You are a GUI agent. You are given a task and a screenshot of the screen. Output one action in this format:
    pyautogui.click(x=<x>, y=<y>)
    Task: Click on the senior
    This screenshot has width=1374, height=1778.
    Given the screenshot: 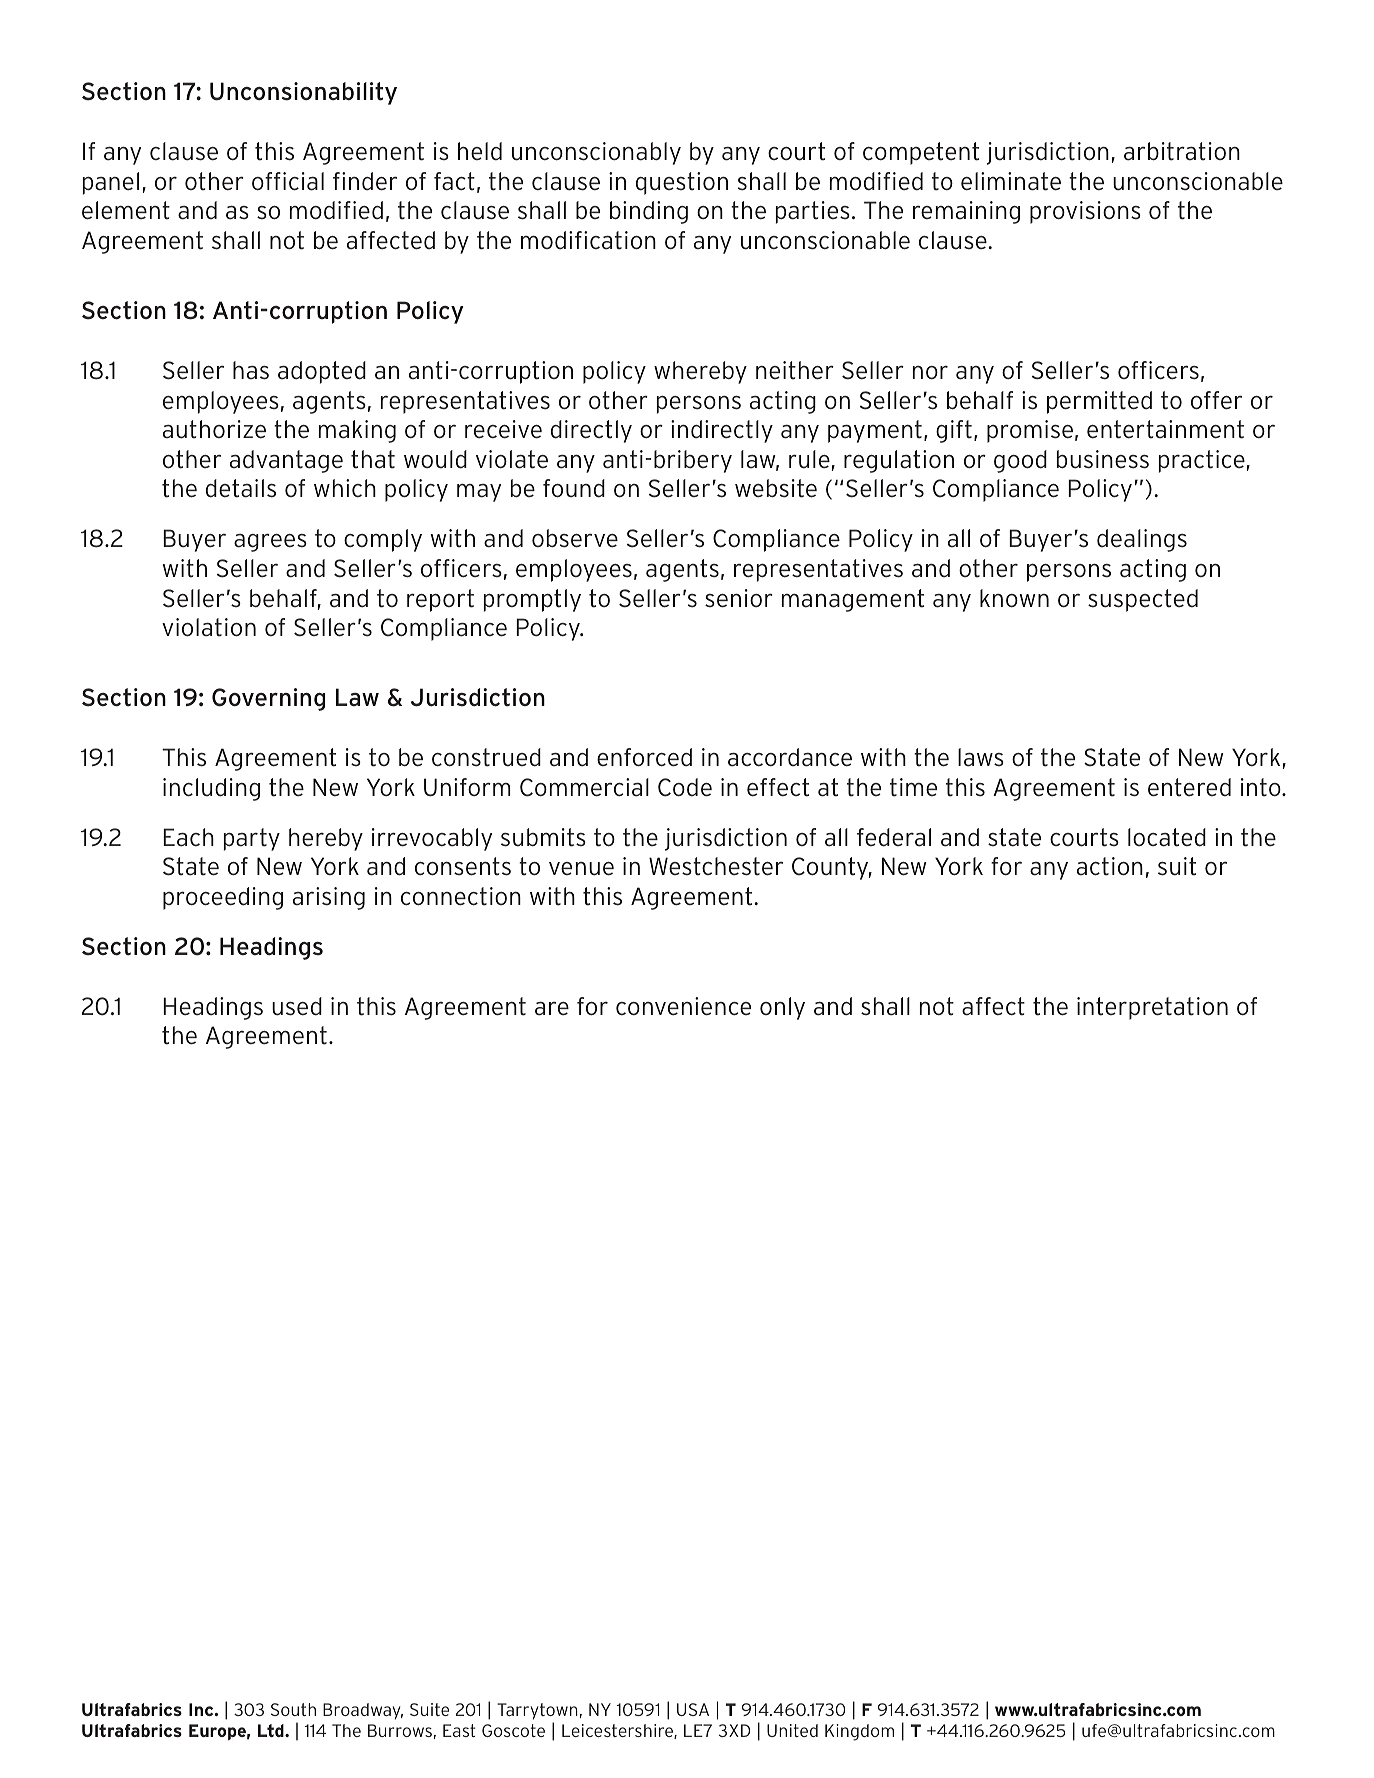 What is the action you would take?
    pyautogui.click(x=739, y=598)
